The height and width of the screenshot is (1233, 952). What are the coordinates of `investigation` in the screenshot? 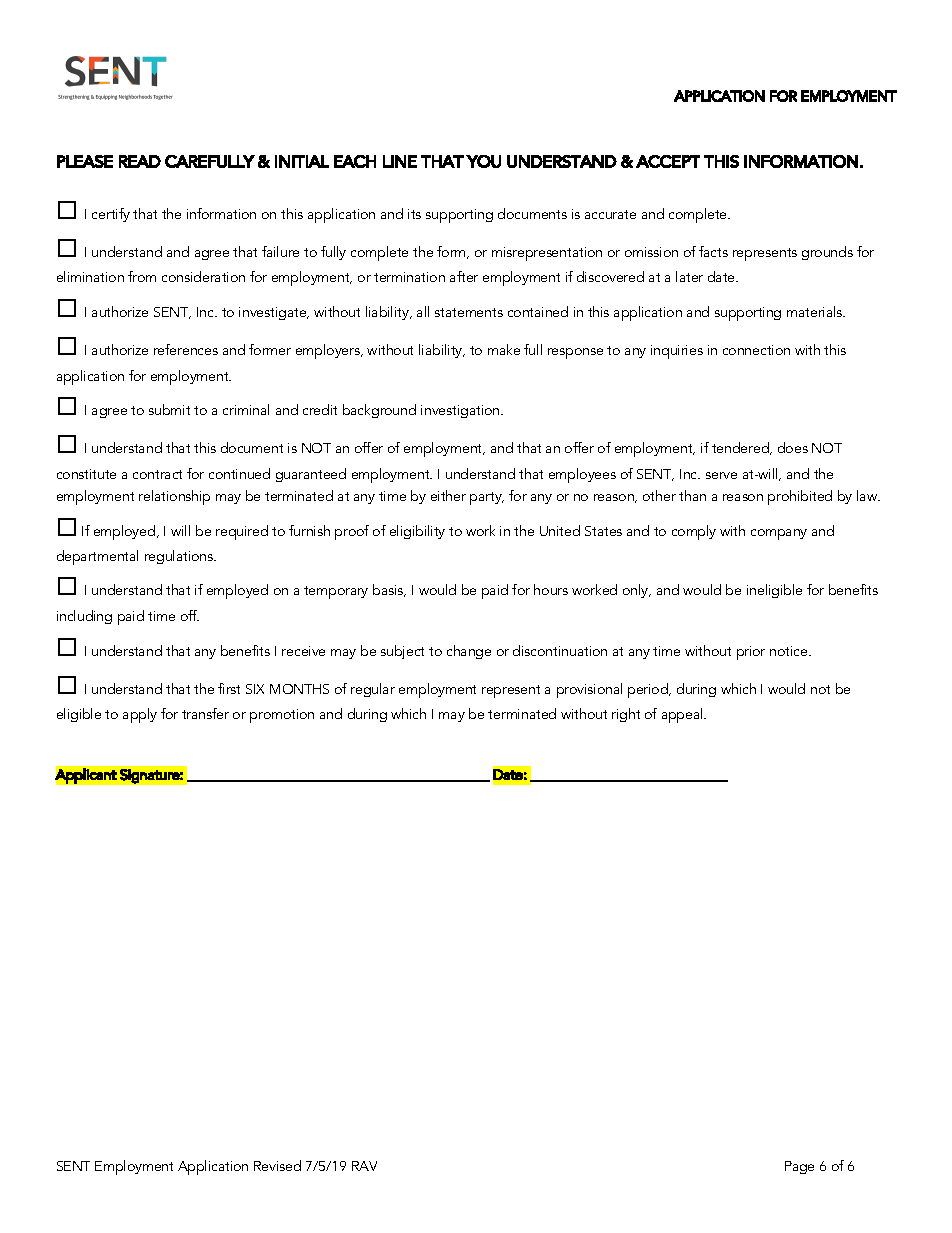 It's located at (461, 411).
